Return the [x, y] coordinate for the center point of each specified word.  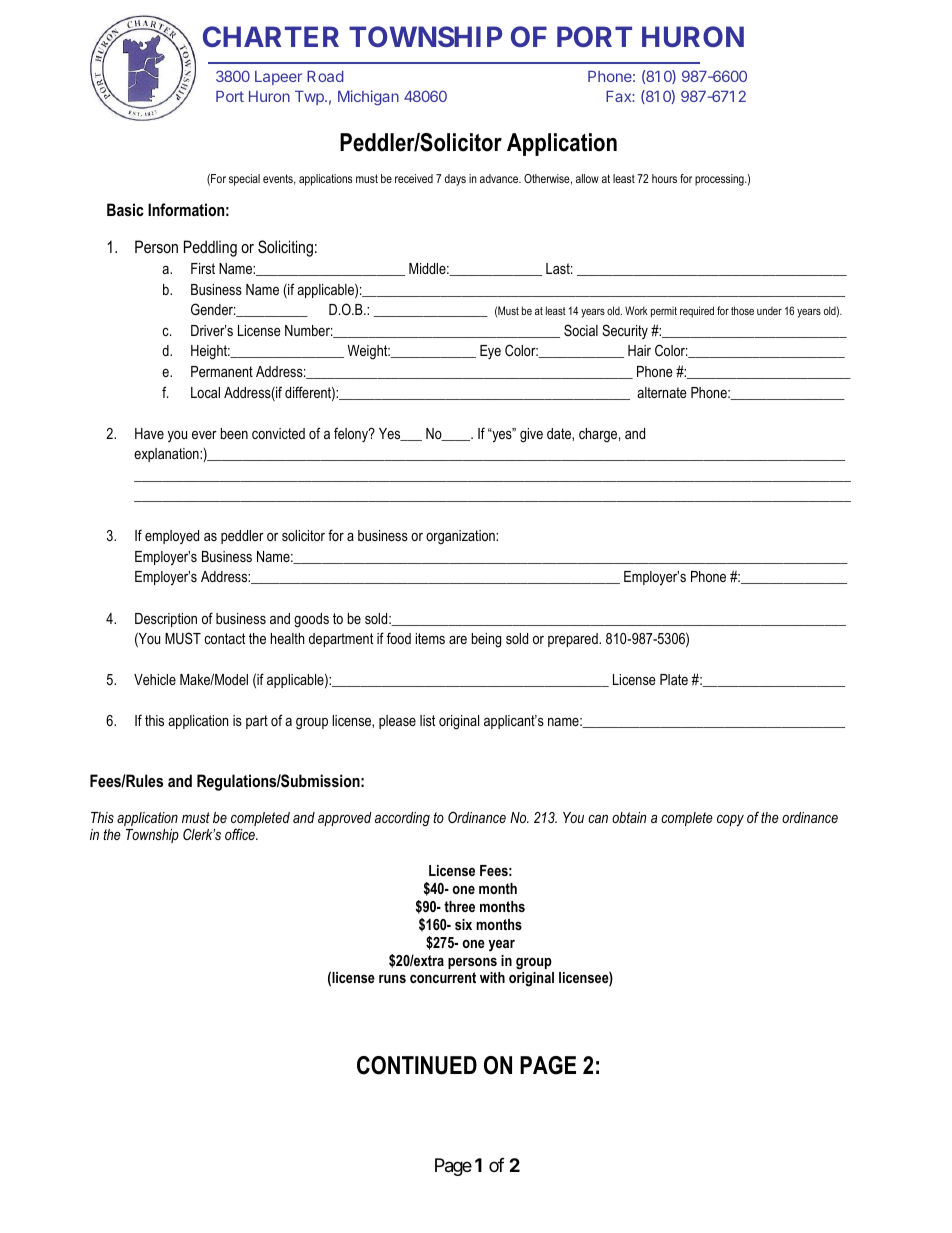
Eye [490, 352]
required [697, 312]
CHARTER [271, 36]
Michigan [368, 98]
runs [392, 979]
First [203, 268]
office [241, 834]
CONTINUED [417, 1065]
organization [461, 537]
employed [172, 537]
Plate [674, 679]
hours [664, 178]
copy [730, 821]
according [402, 819]
